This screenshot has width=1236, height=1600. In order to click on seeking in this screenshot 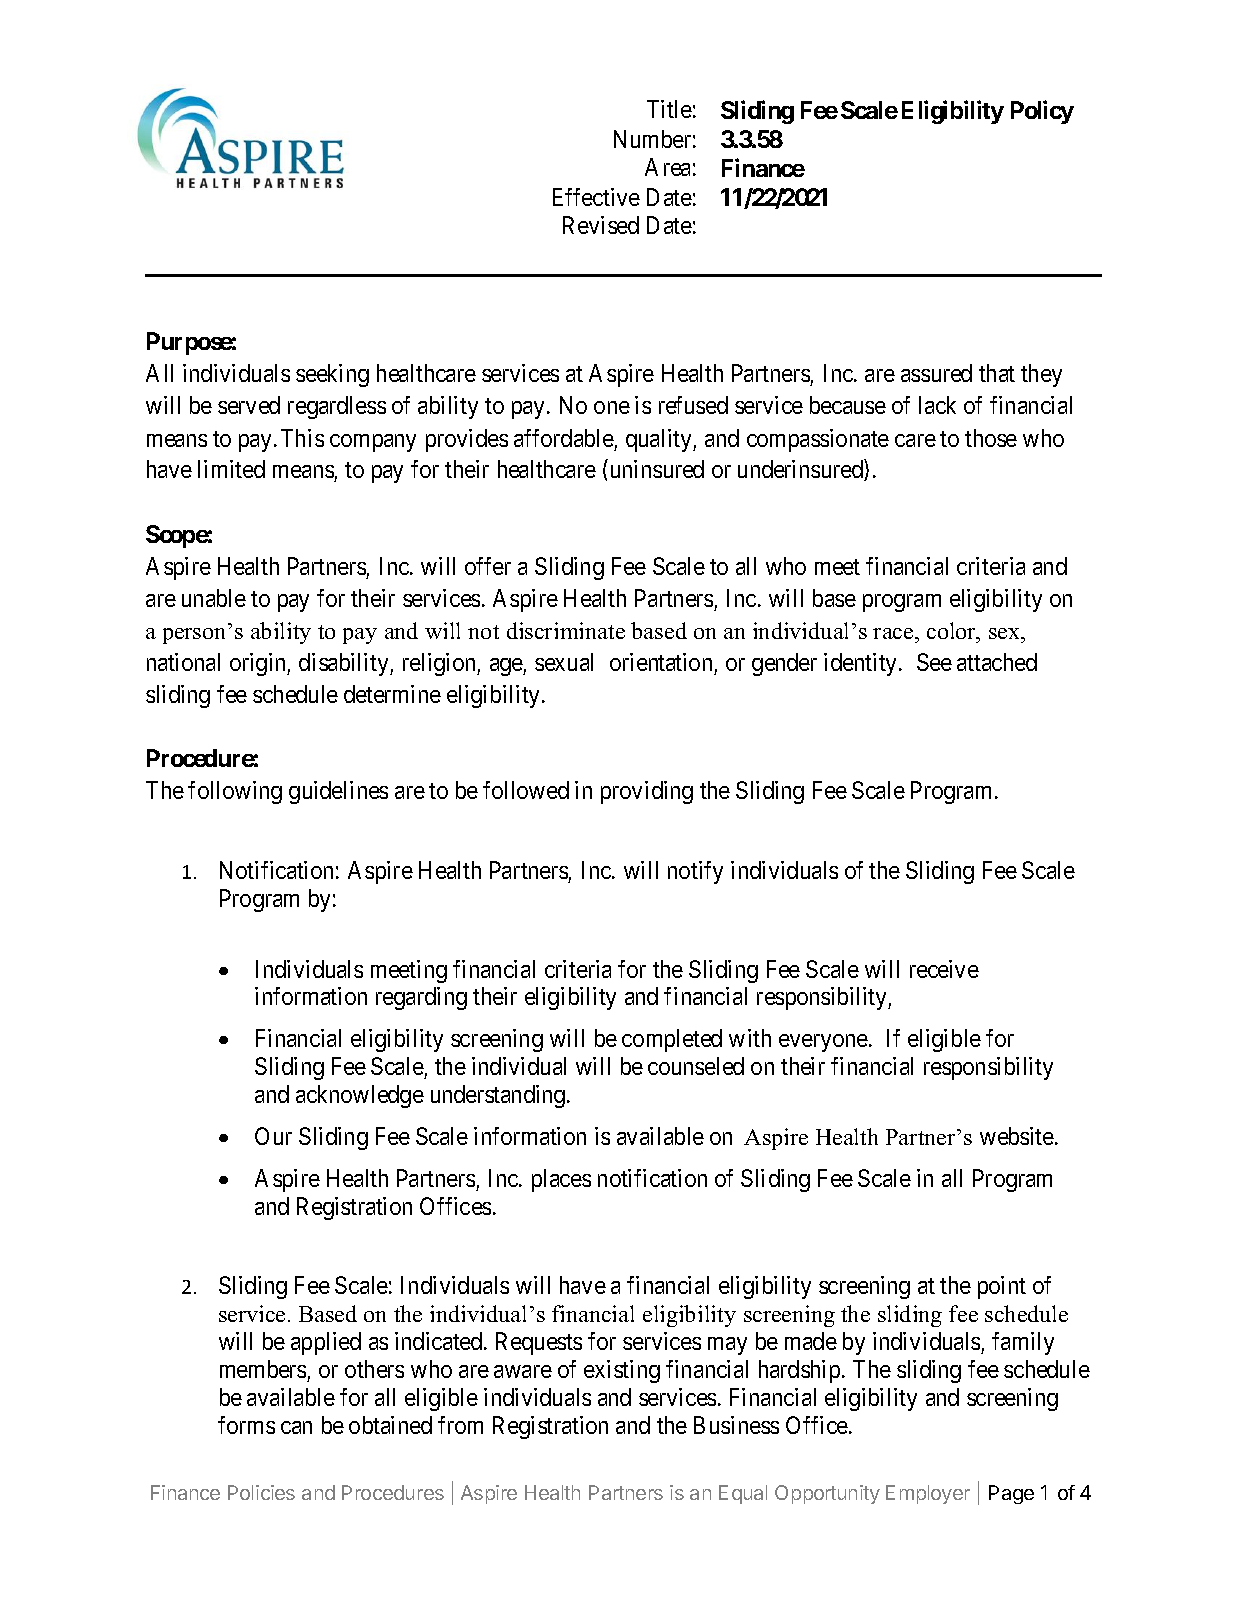, I will do `click(332, 375)`.
